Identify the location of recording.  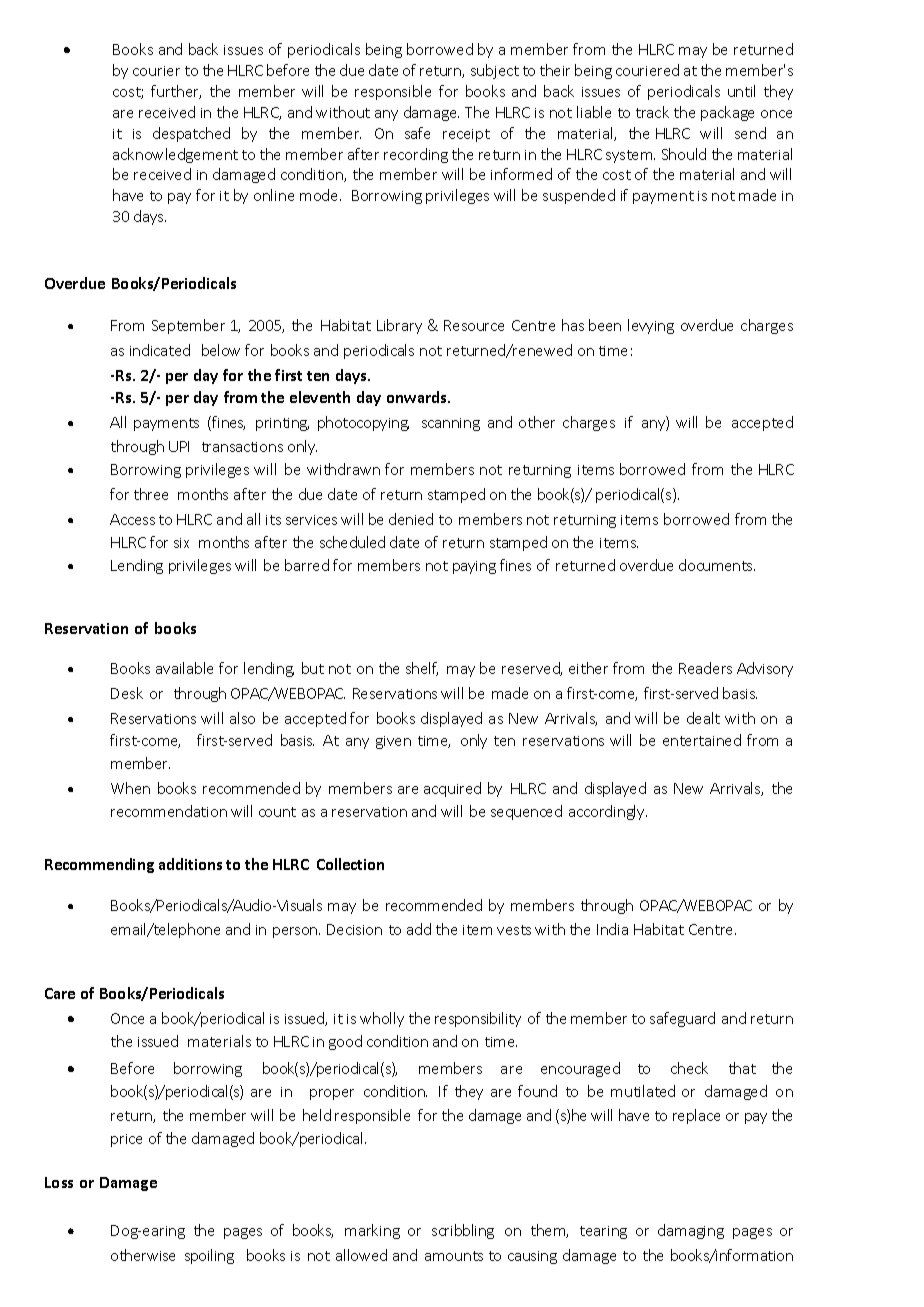
(416, 155).
